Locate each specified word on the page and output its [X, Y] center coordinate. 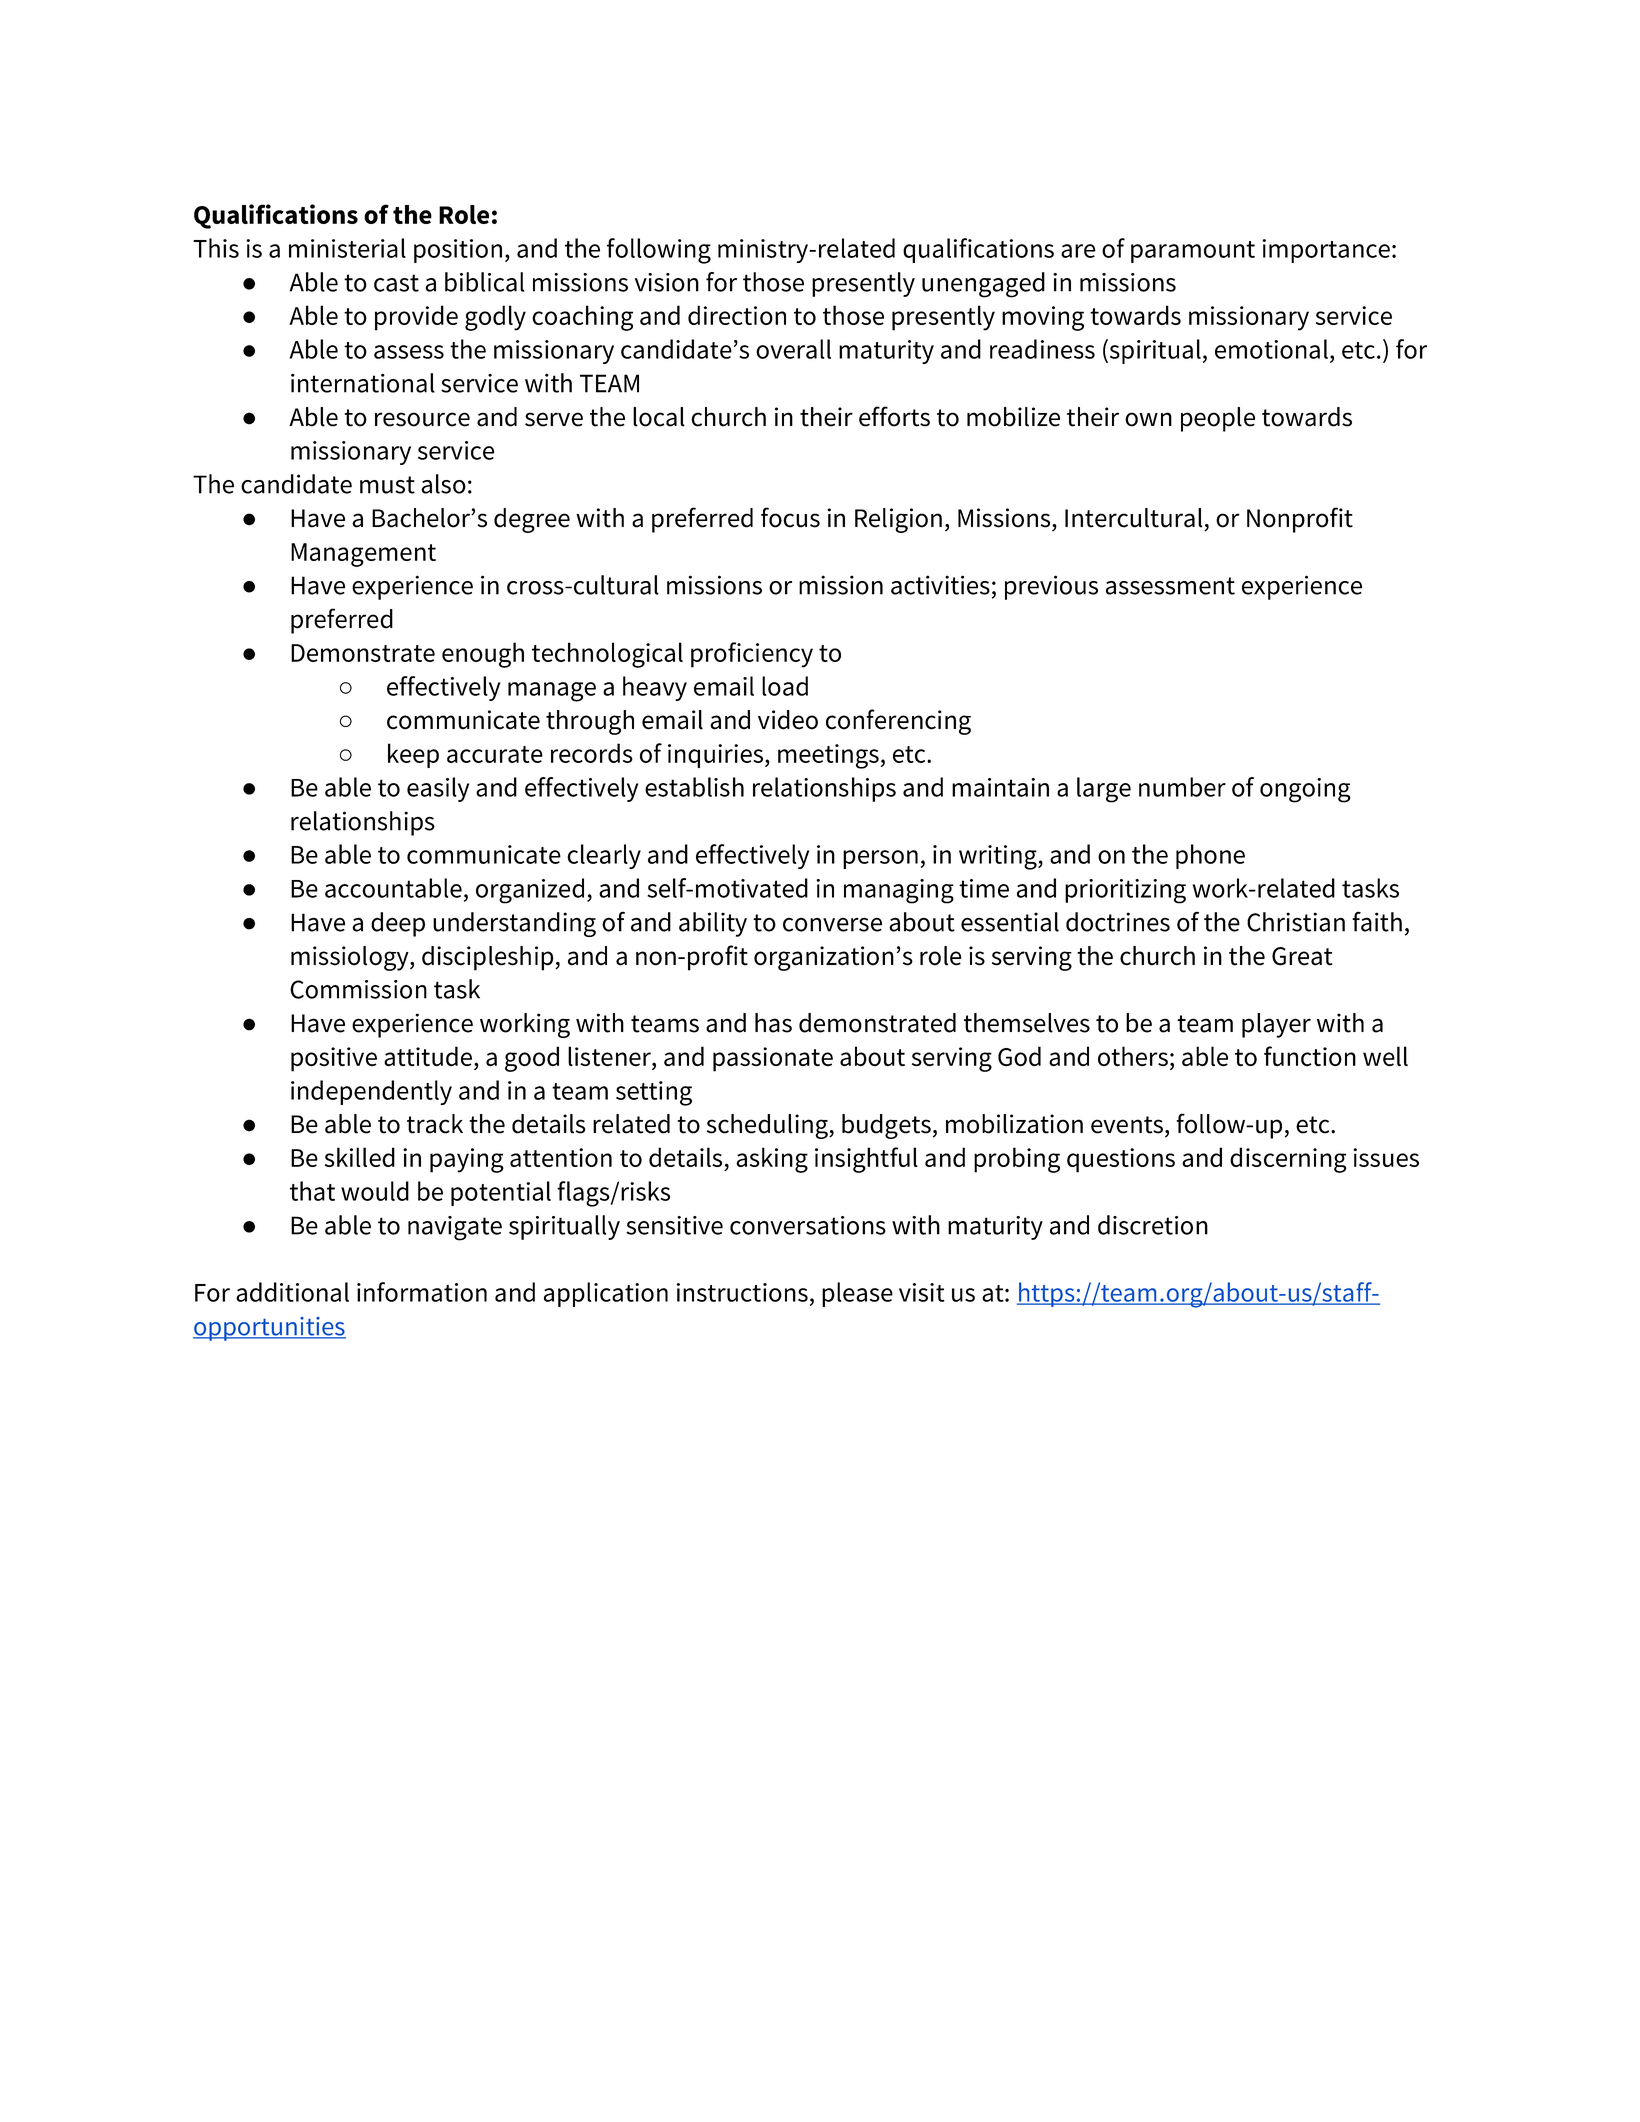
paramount [1193, 252]
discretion [1153, 1225]
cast [396, 283]
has [773, 1023]
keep [413, 755]
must [387, 485]
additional [292, 1292]
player [1276, 1025]
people [1218, 419]
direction [737, 315]
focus [790, 517]
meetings [828, 756]
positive [334, 1059]
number [1182, 787]
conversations [808, 1225]
